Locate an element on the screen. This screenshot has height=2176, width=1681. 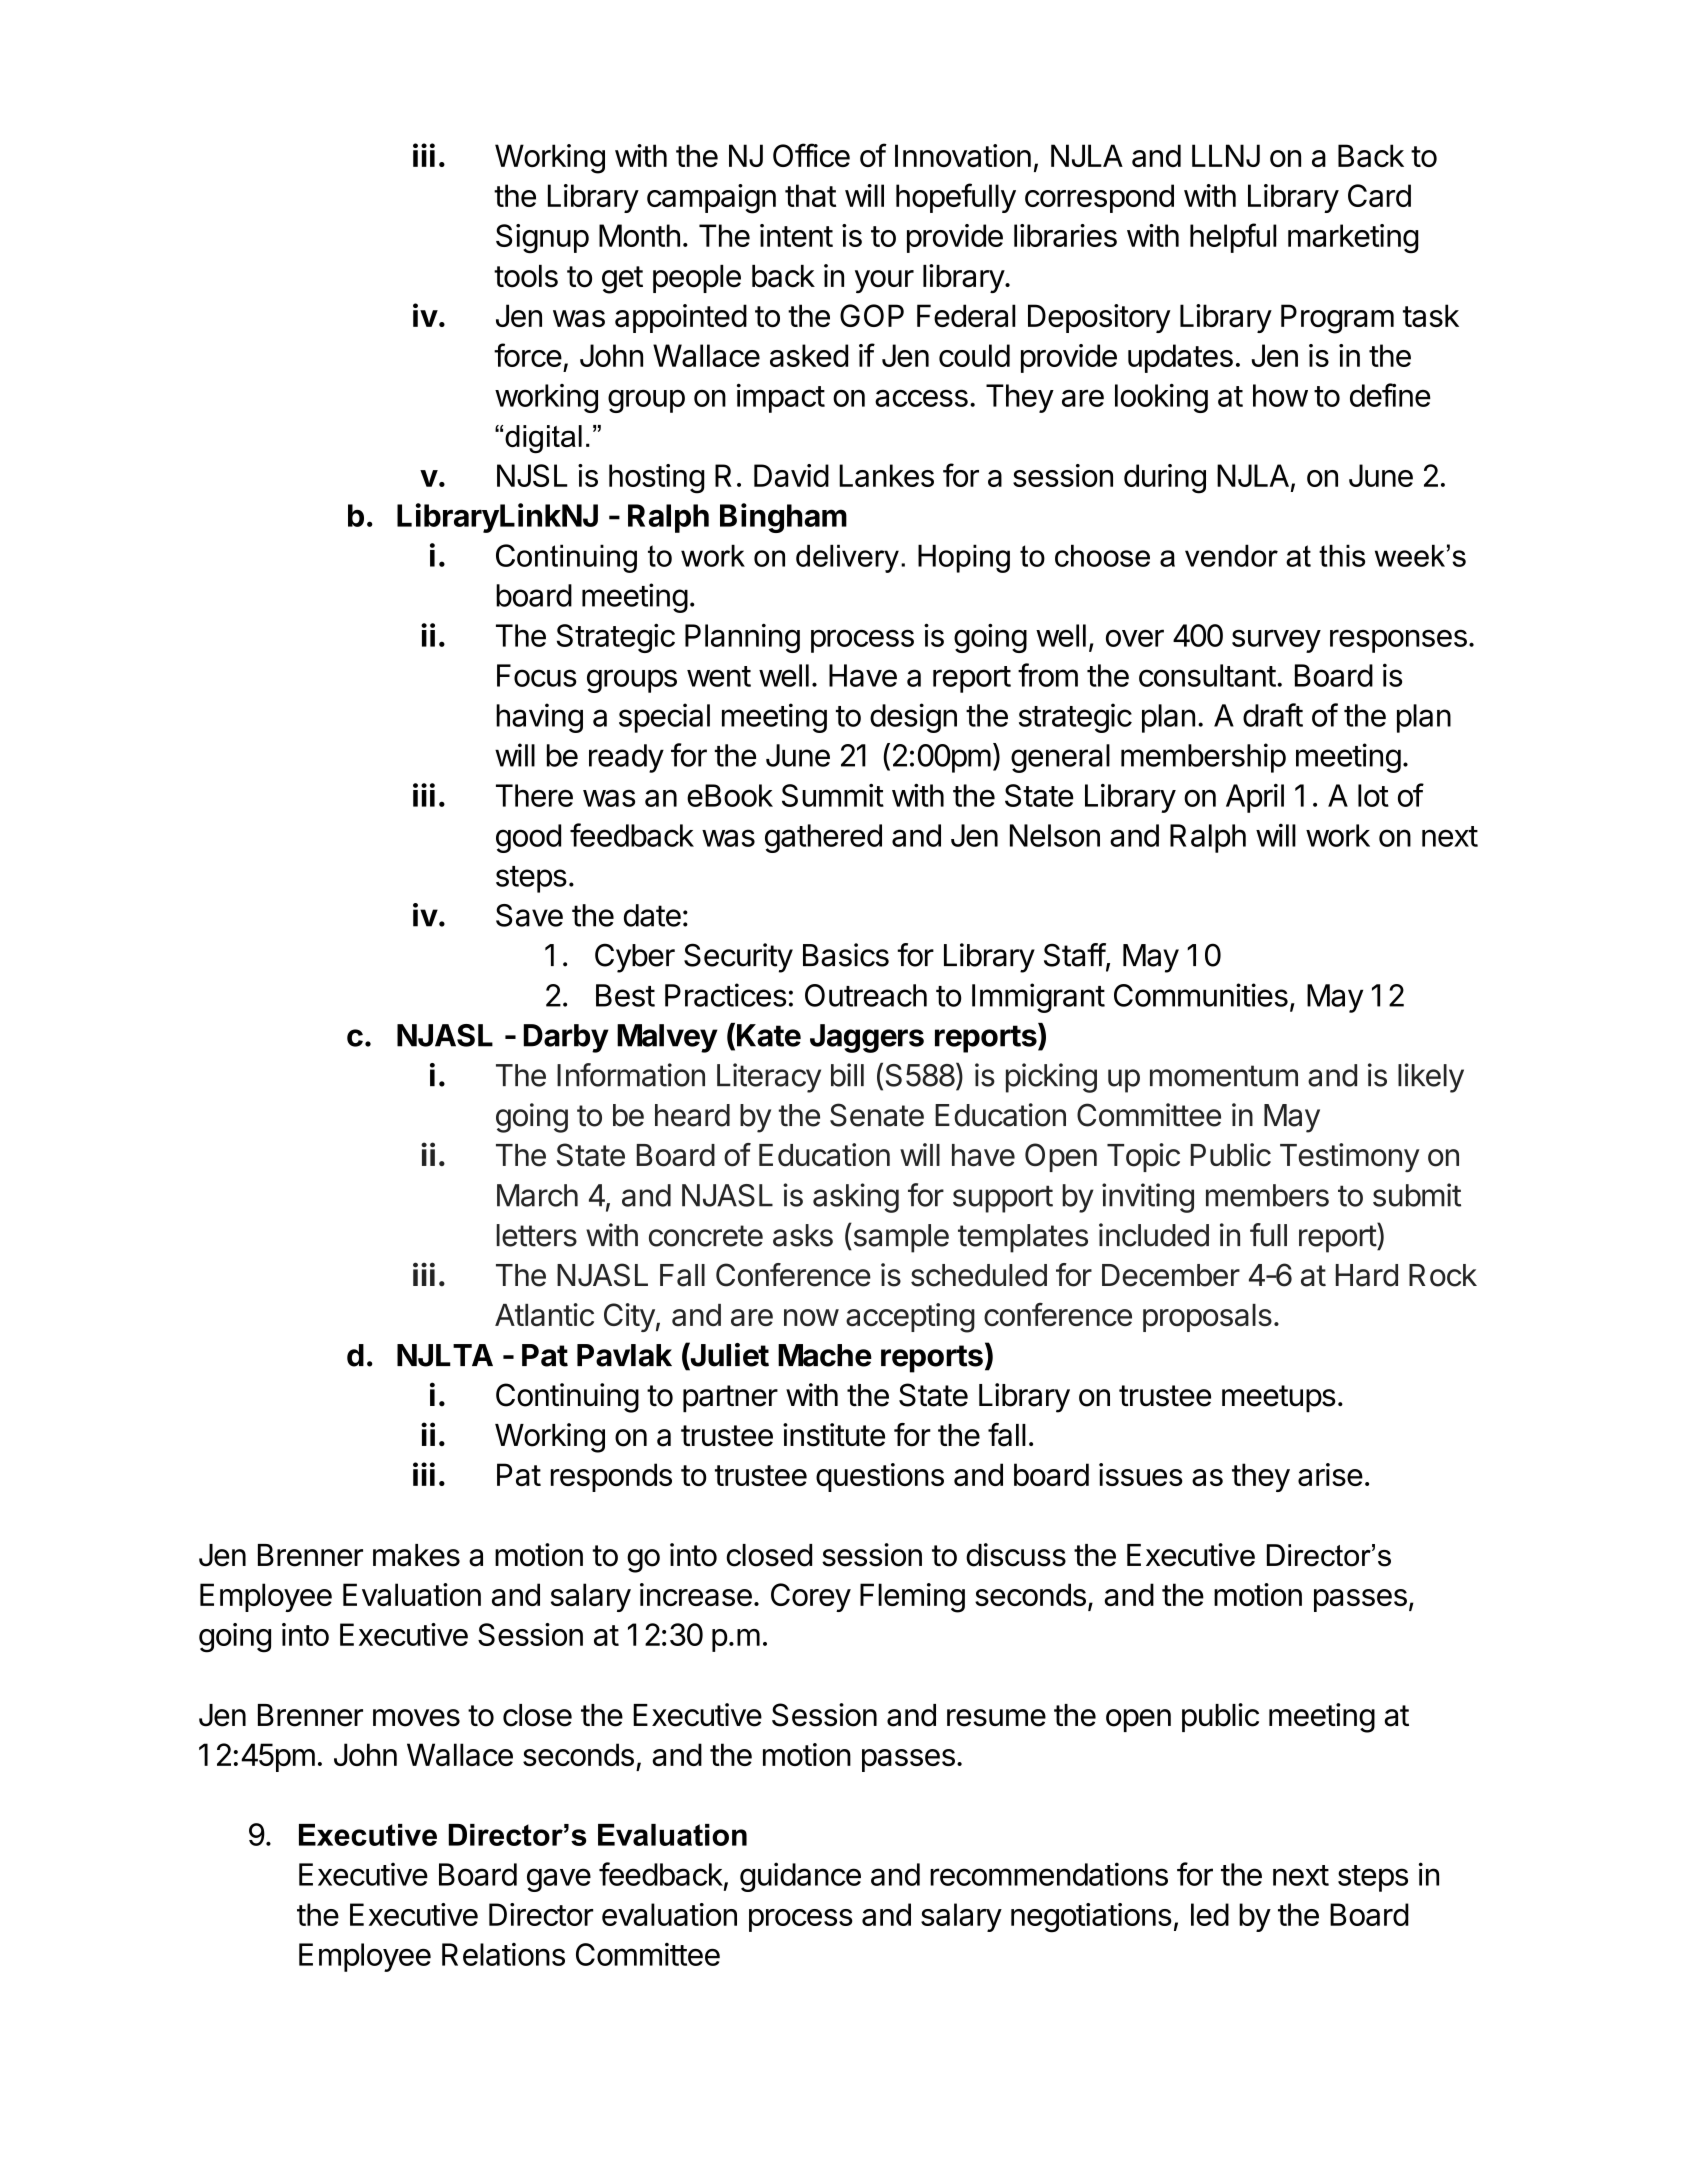
gave is located at coordinates (559, 1880).
